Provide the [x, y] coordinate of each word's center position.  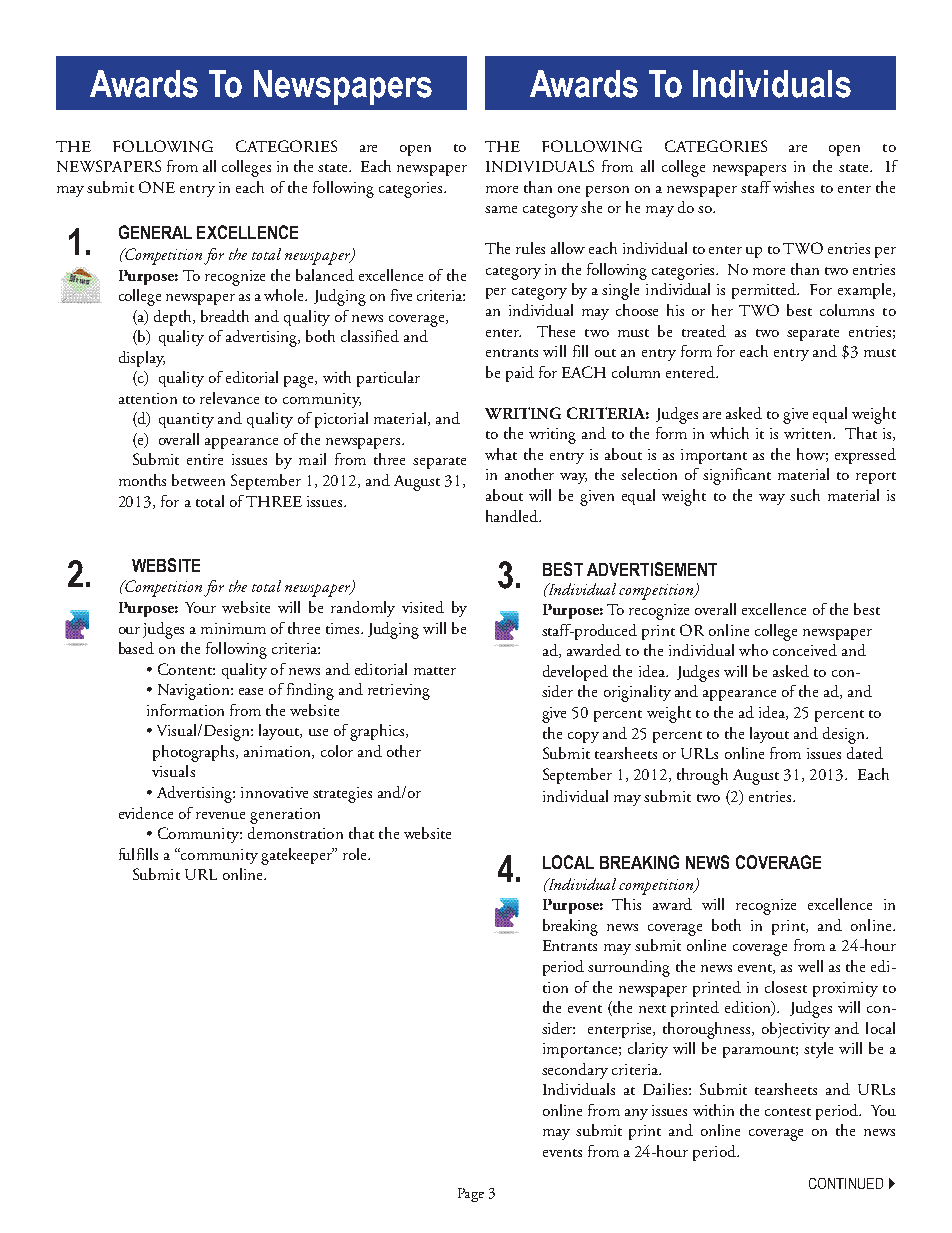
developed [575, 673]
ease [251, 691]
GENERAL [155, 232]
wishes [793, 187]
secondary [575, 1071]
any [636, 1114]
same [501, 209]
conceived [805, 650]
